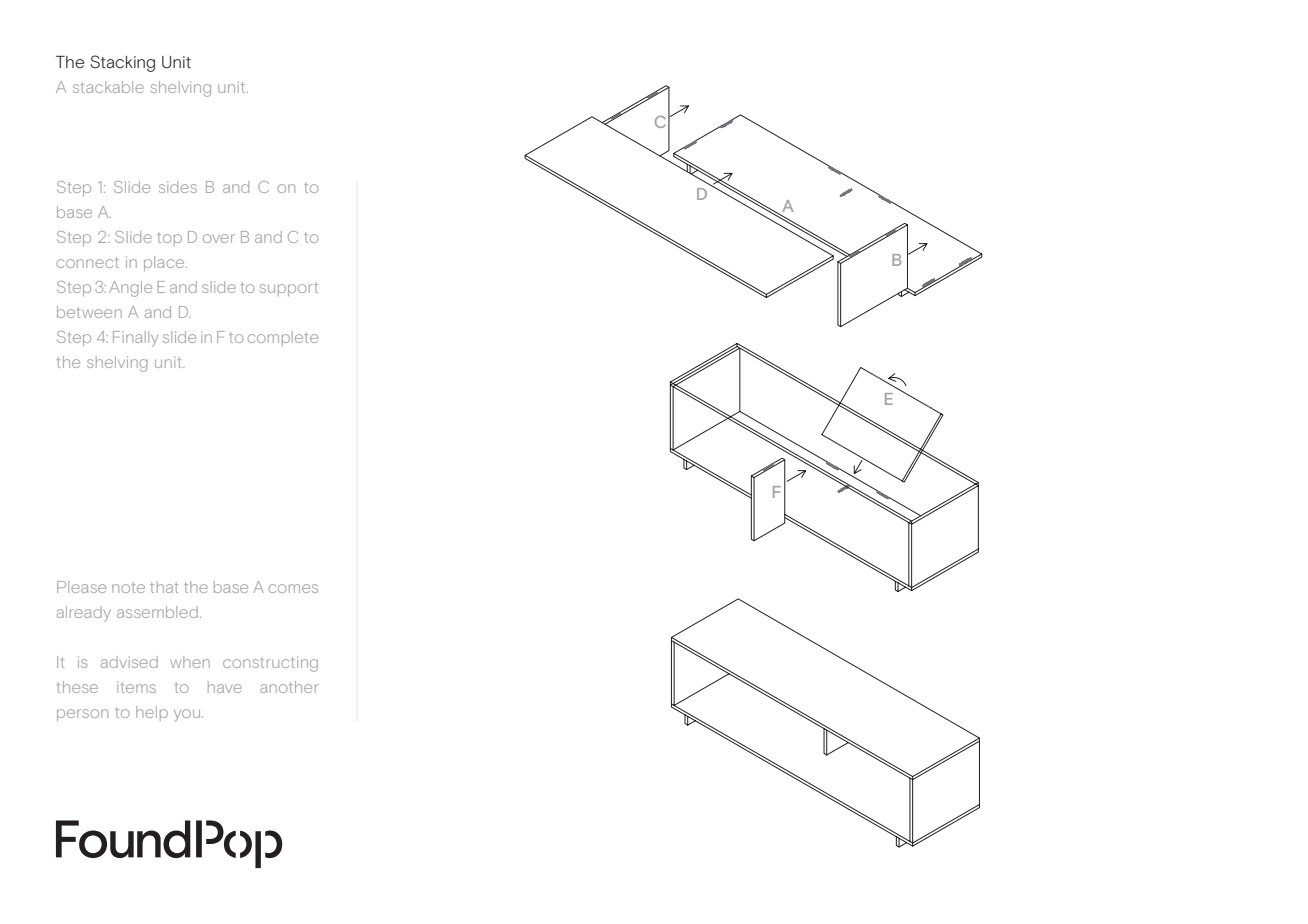 The height and width of the page is (924, 1308). I want to click on stackable, so click(108, 87).
